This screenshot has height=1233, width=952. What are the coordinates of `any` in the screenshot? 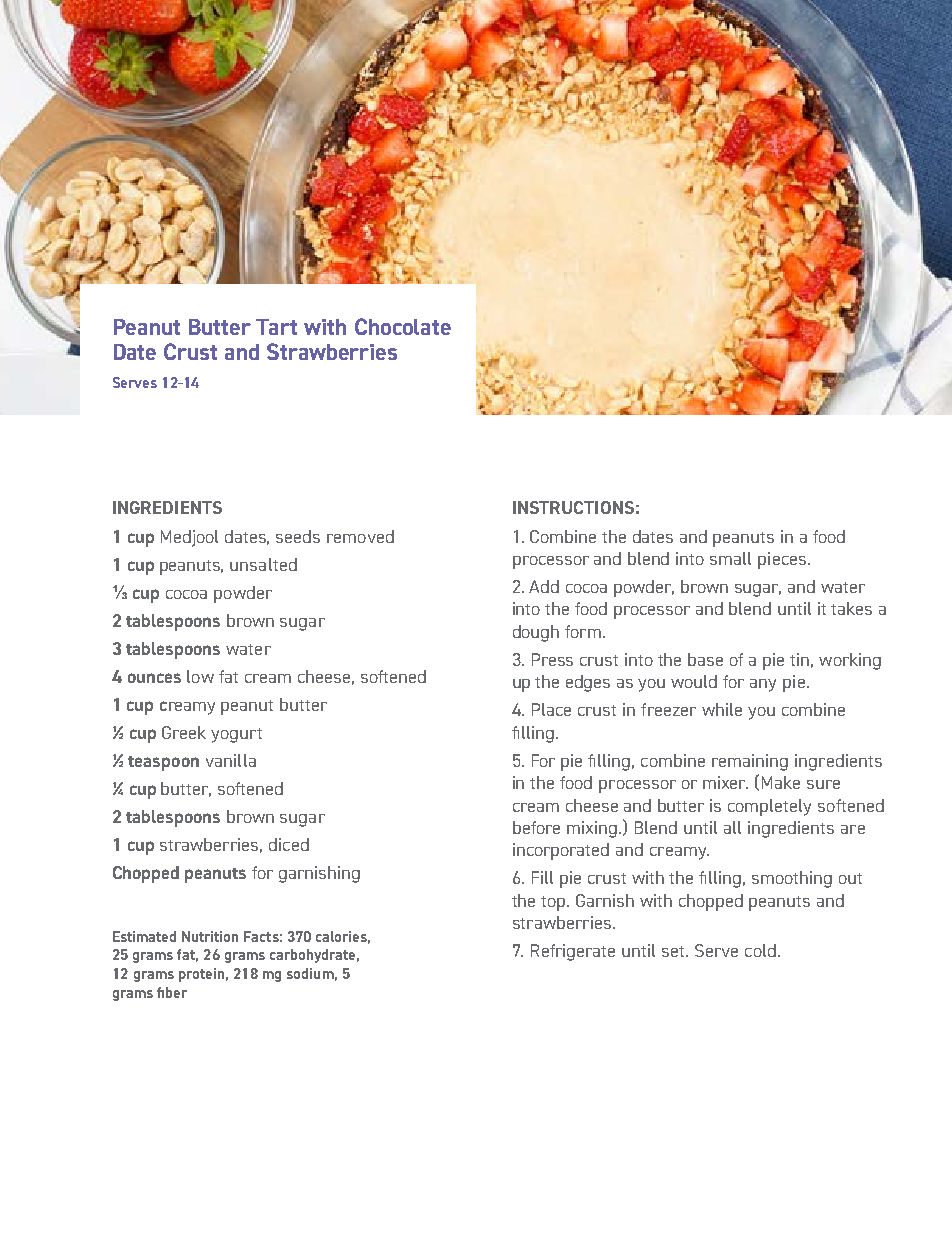 It's located at (763, 685).
